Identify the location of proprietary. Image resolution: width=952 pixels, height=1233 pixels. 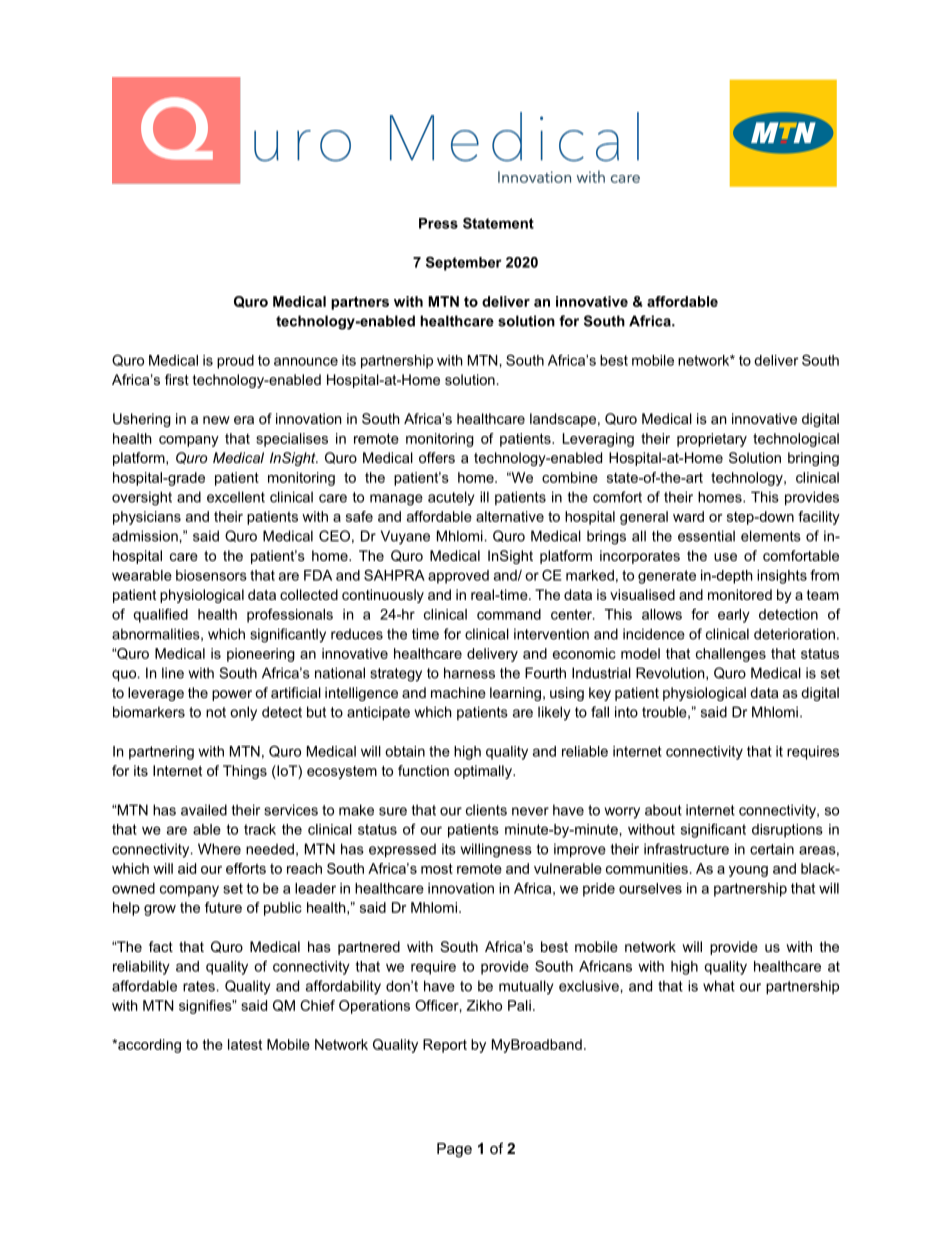
(712, 440).
